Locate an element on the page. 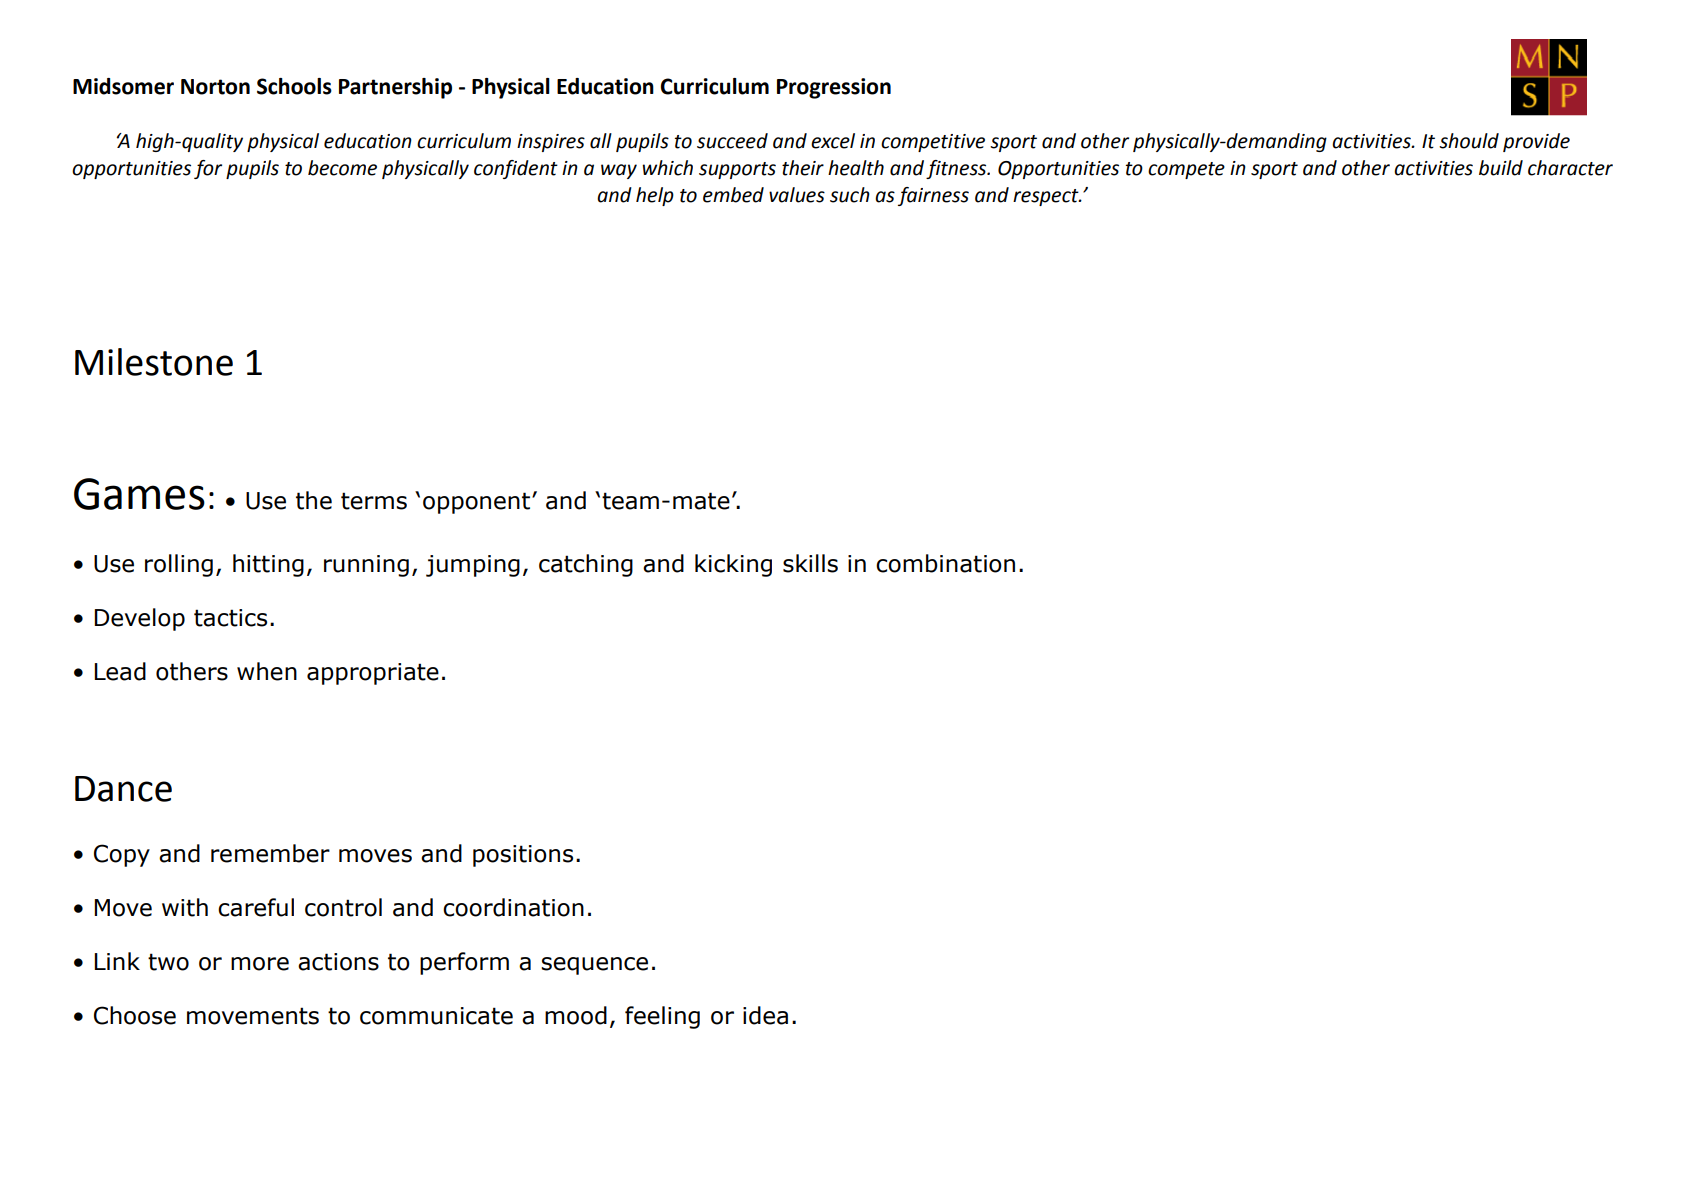 The height and width of the document is (1193, 1685). Progression is located at coordinates (834, 88).
